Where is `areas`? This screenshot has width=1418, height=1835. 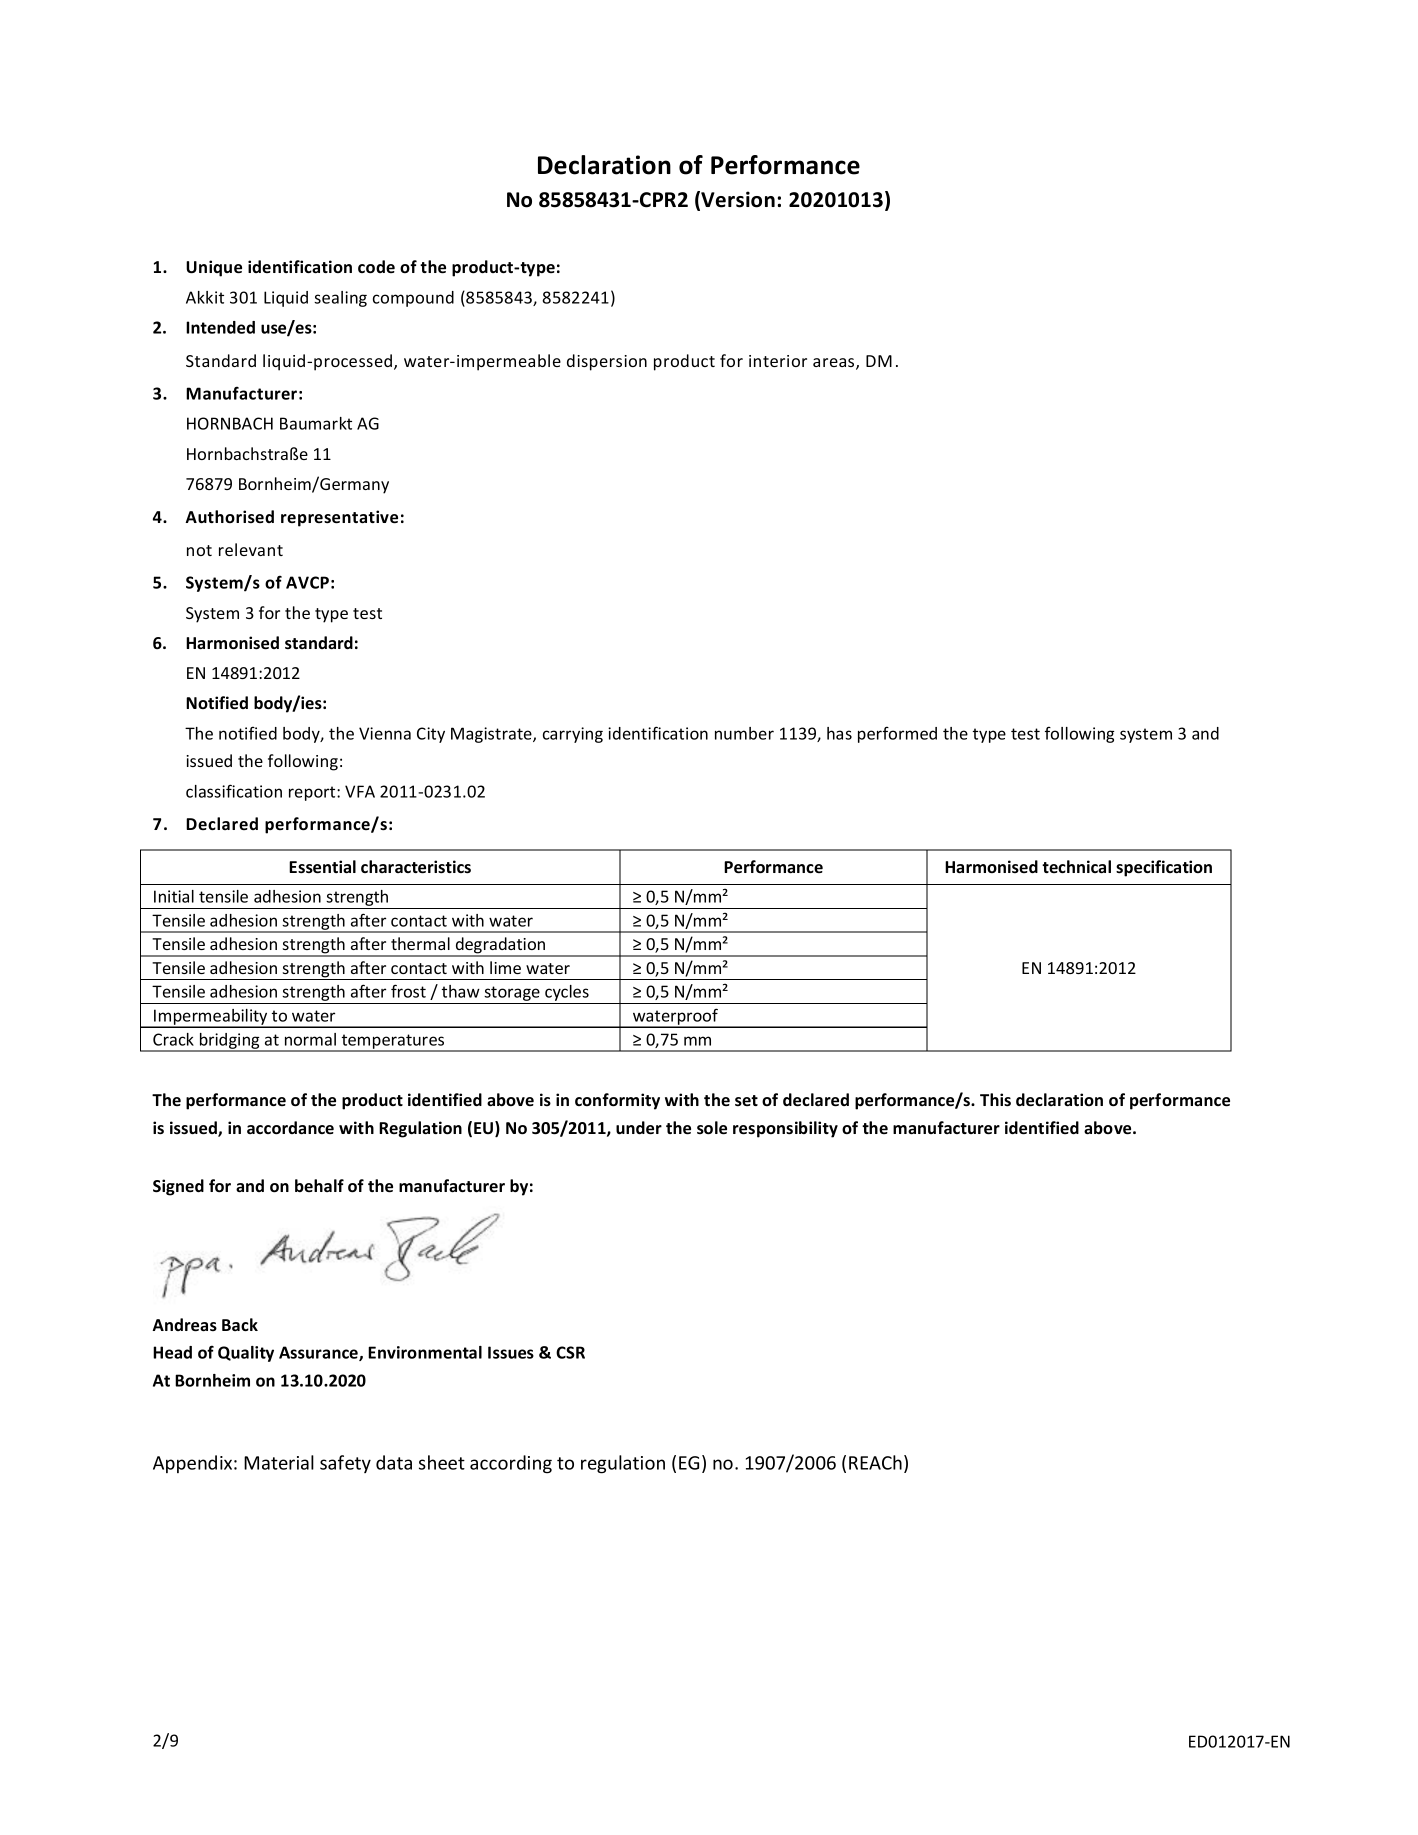
areas is located at coordinates (835, 364).
